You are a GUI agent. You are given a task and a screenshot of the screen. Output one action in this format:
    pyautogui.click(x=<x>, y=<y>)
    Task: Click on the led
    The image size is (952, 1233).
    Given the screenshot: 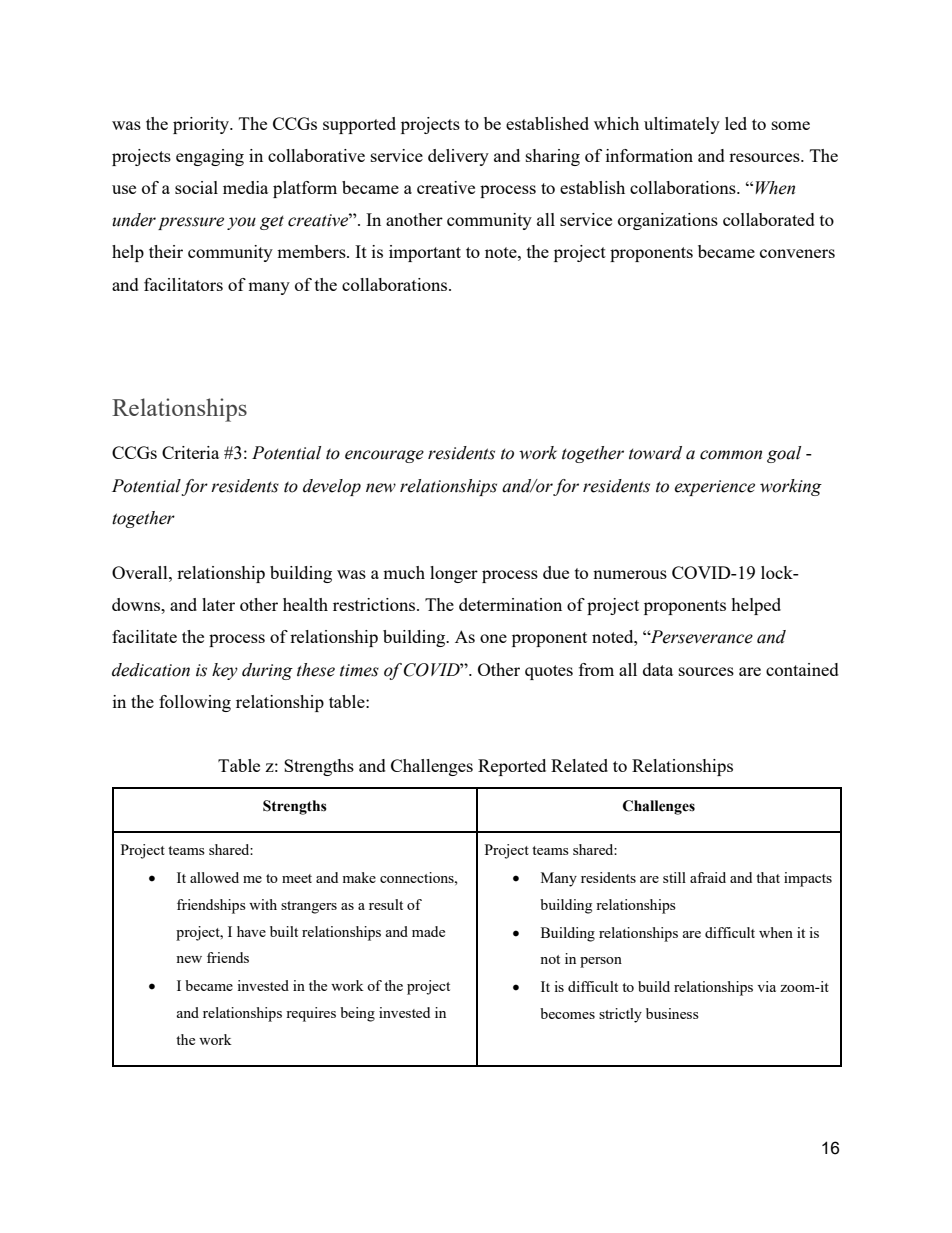 What is the action you would take?
    pyautogui.click(x=736, y=123)
